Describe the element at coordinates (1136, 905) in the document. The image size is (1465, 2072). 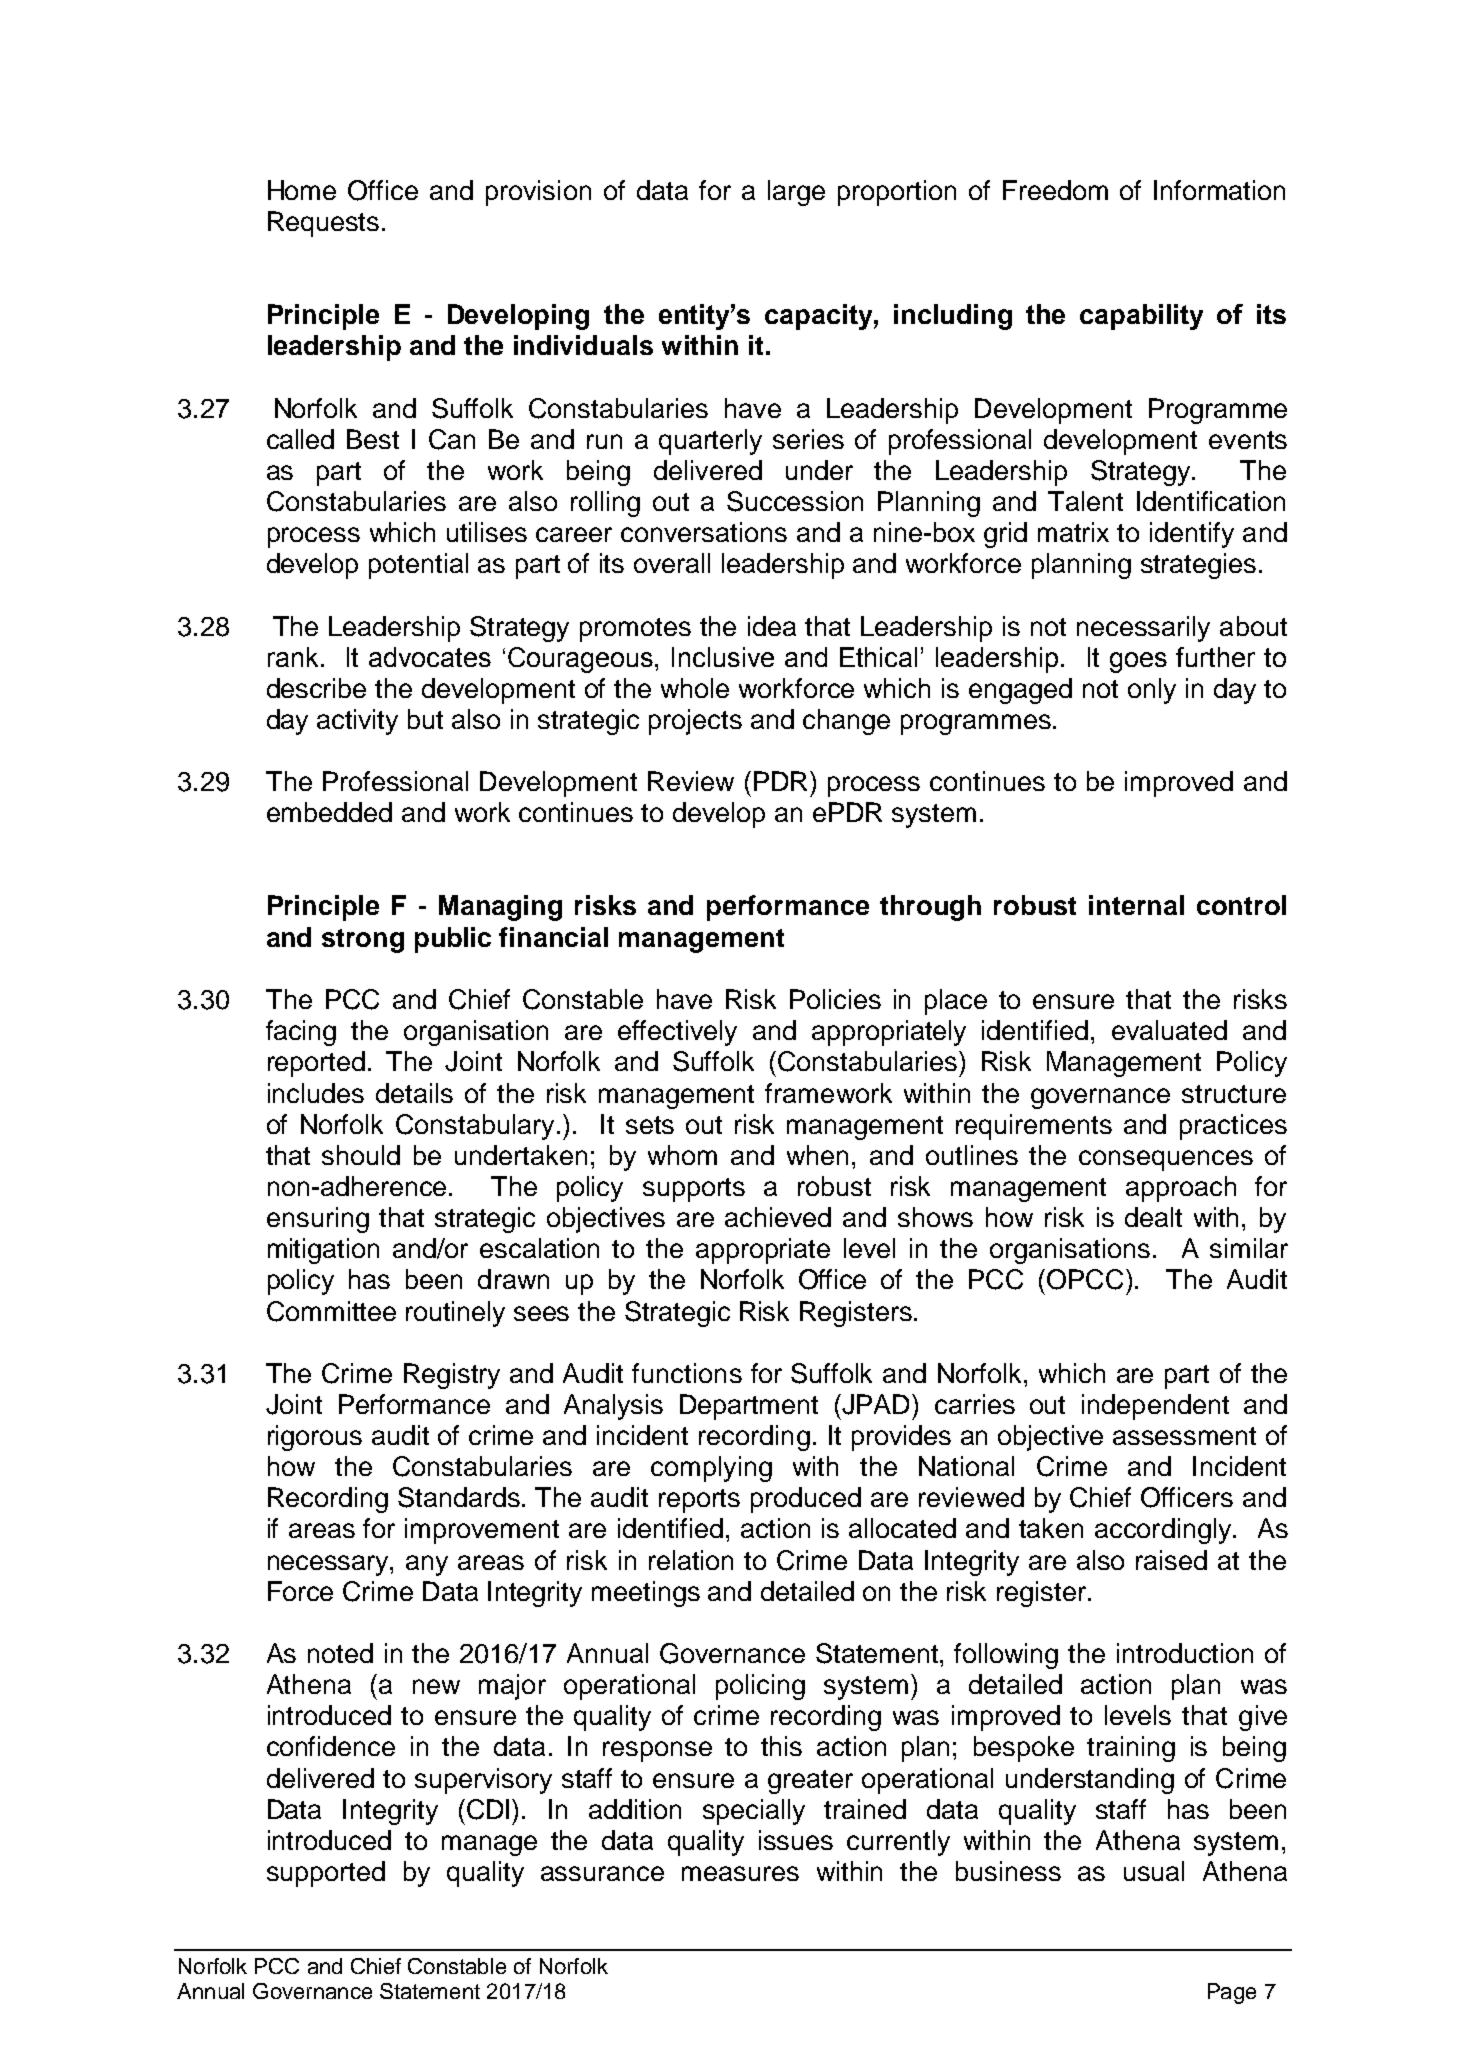
I see `internal` at that location.
